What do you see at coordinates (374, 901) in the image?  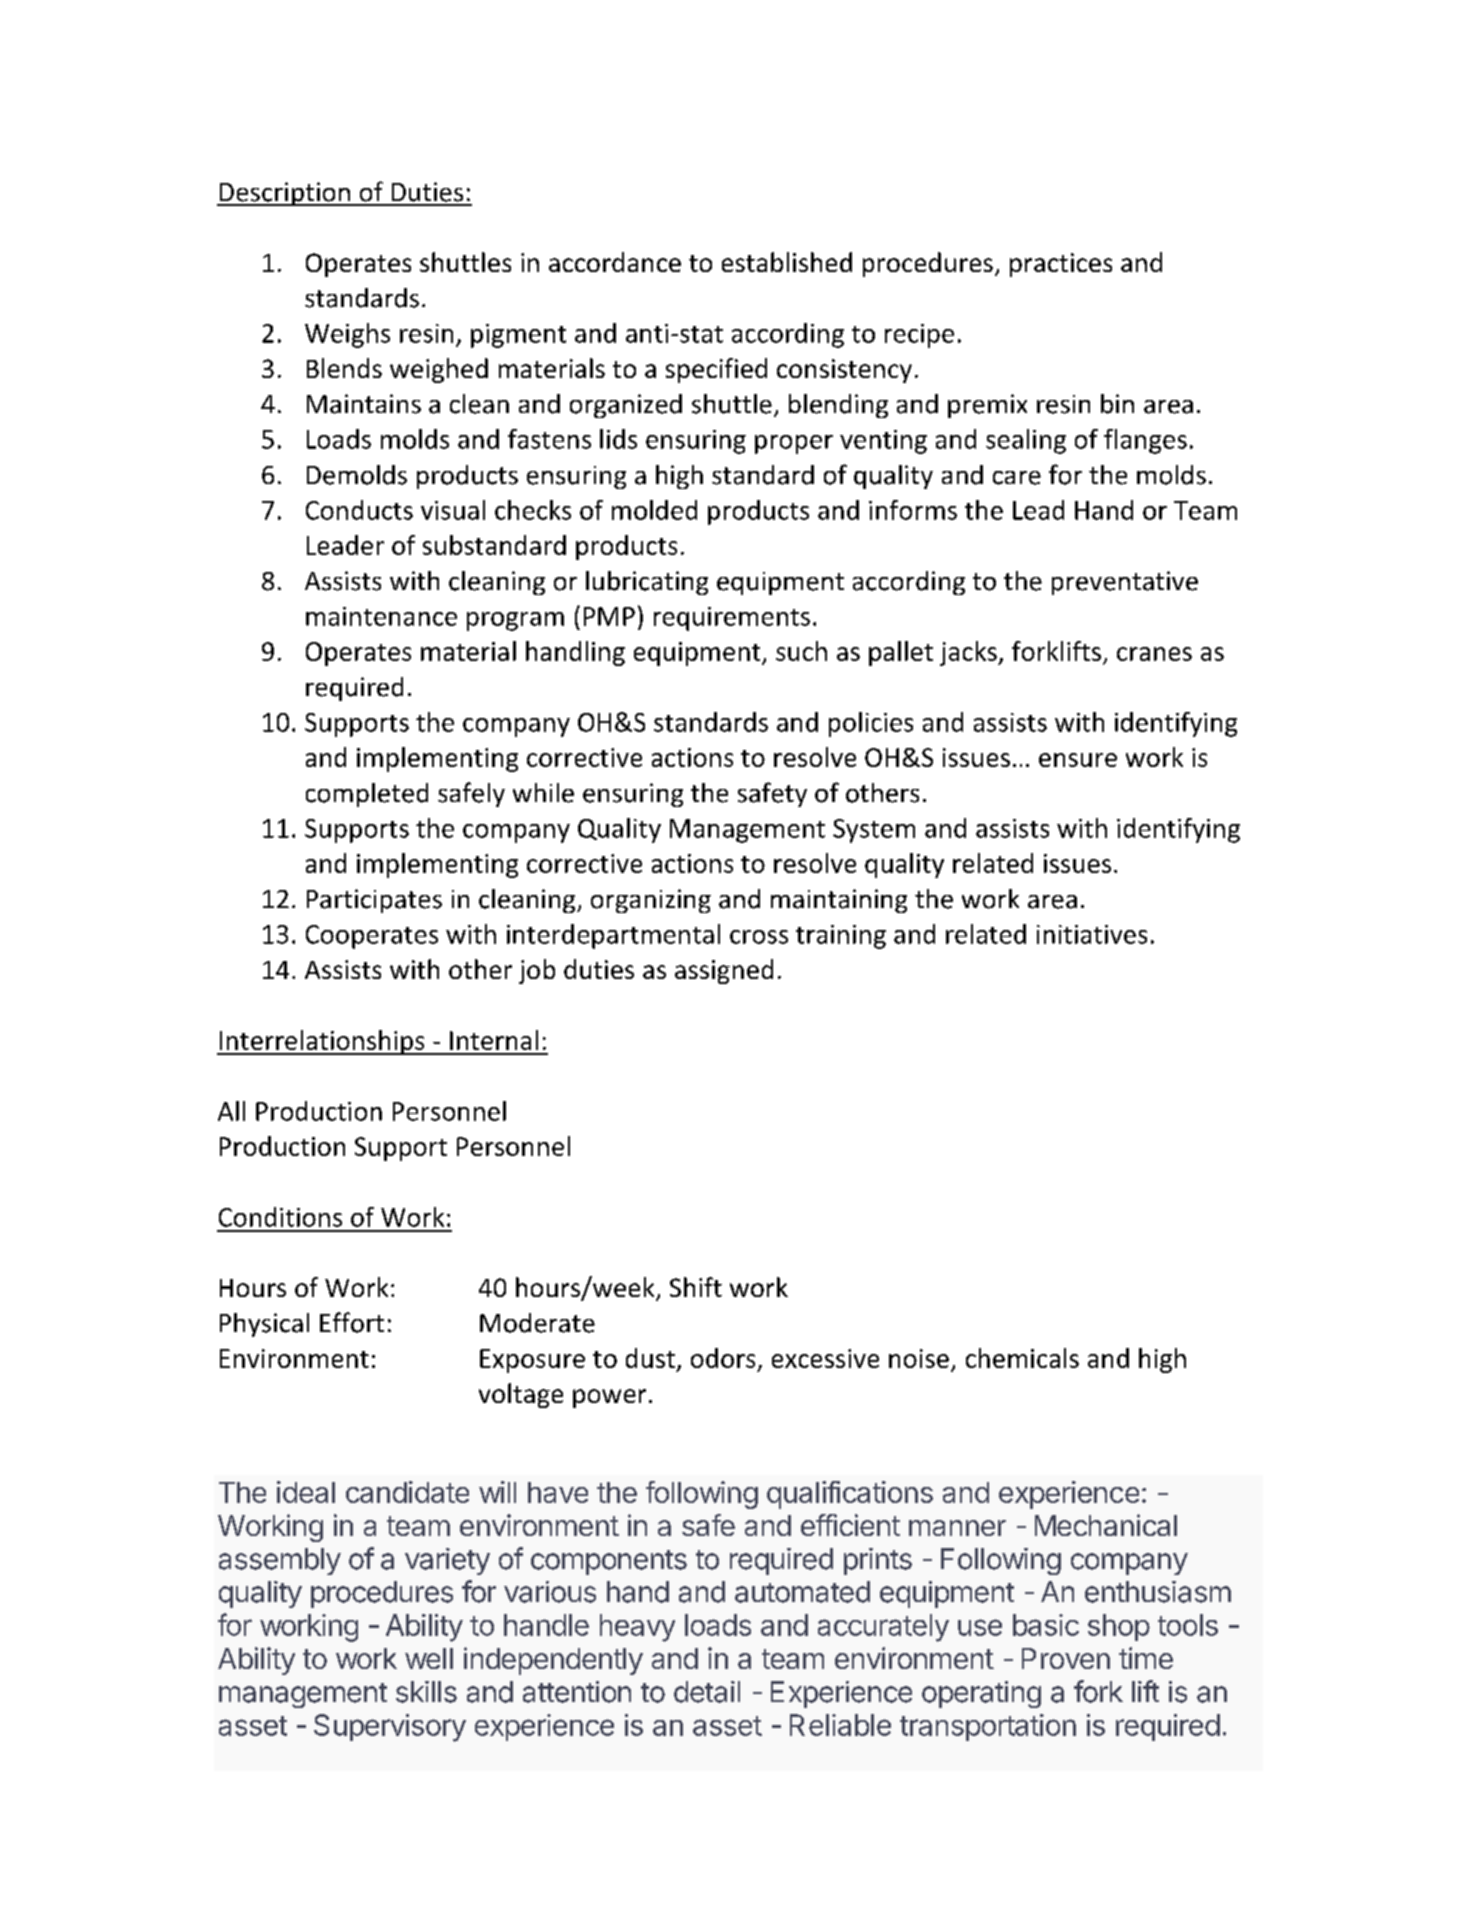 I see `Participates` at bounding box center [374, 901].
